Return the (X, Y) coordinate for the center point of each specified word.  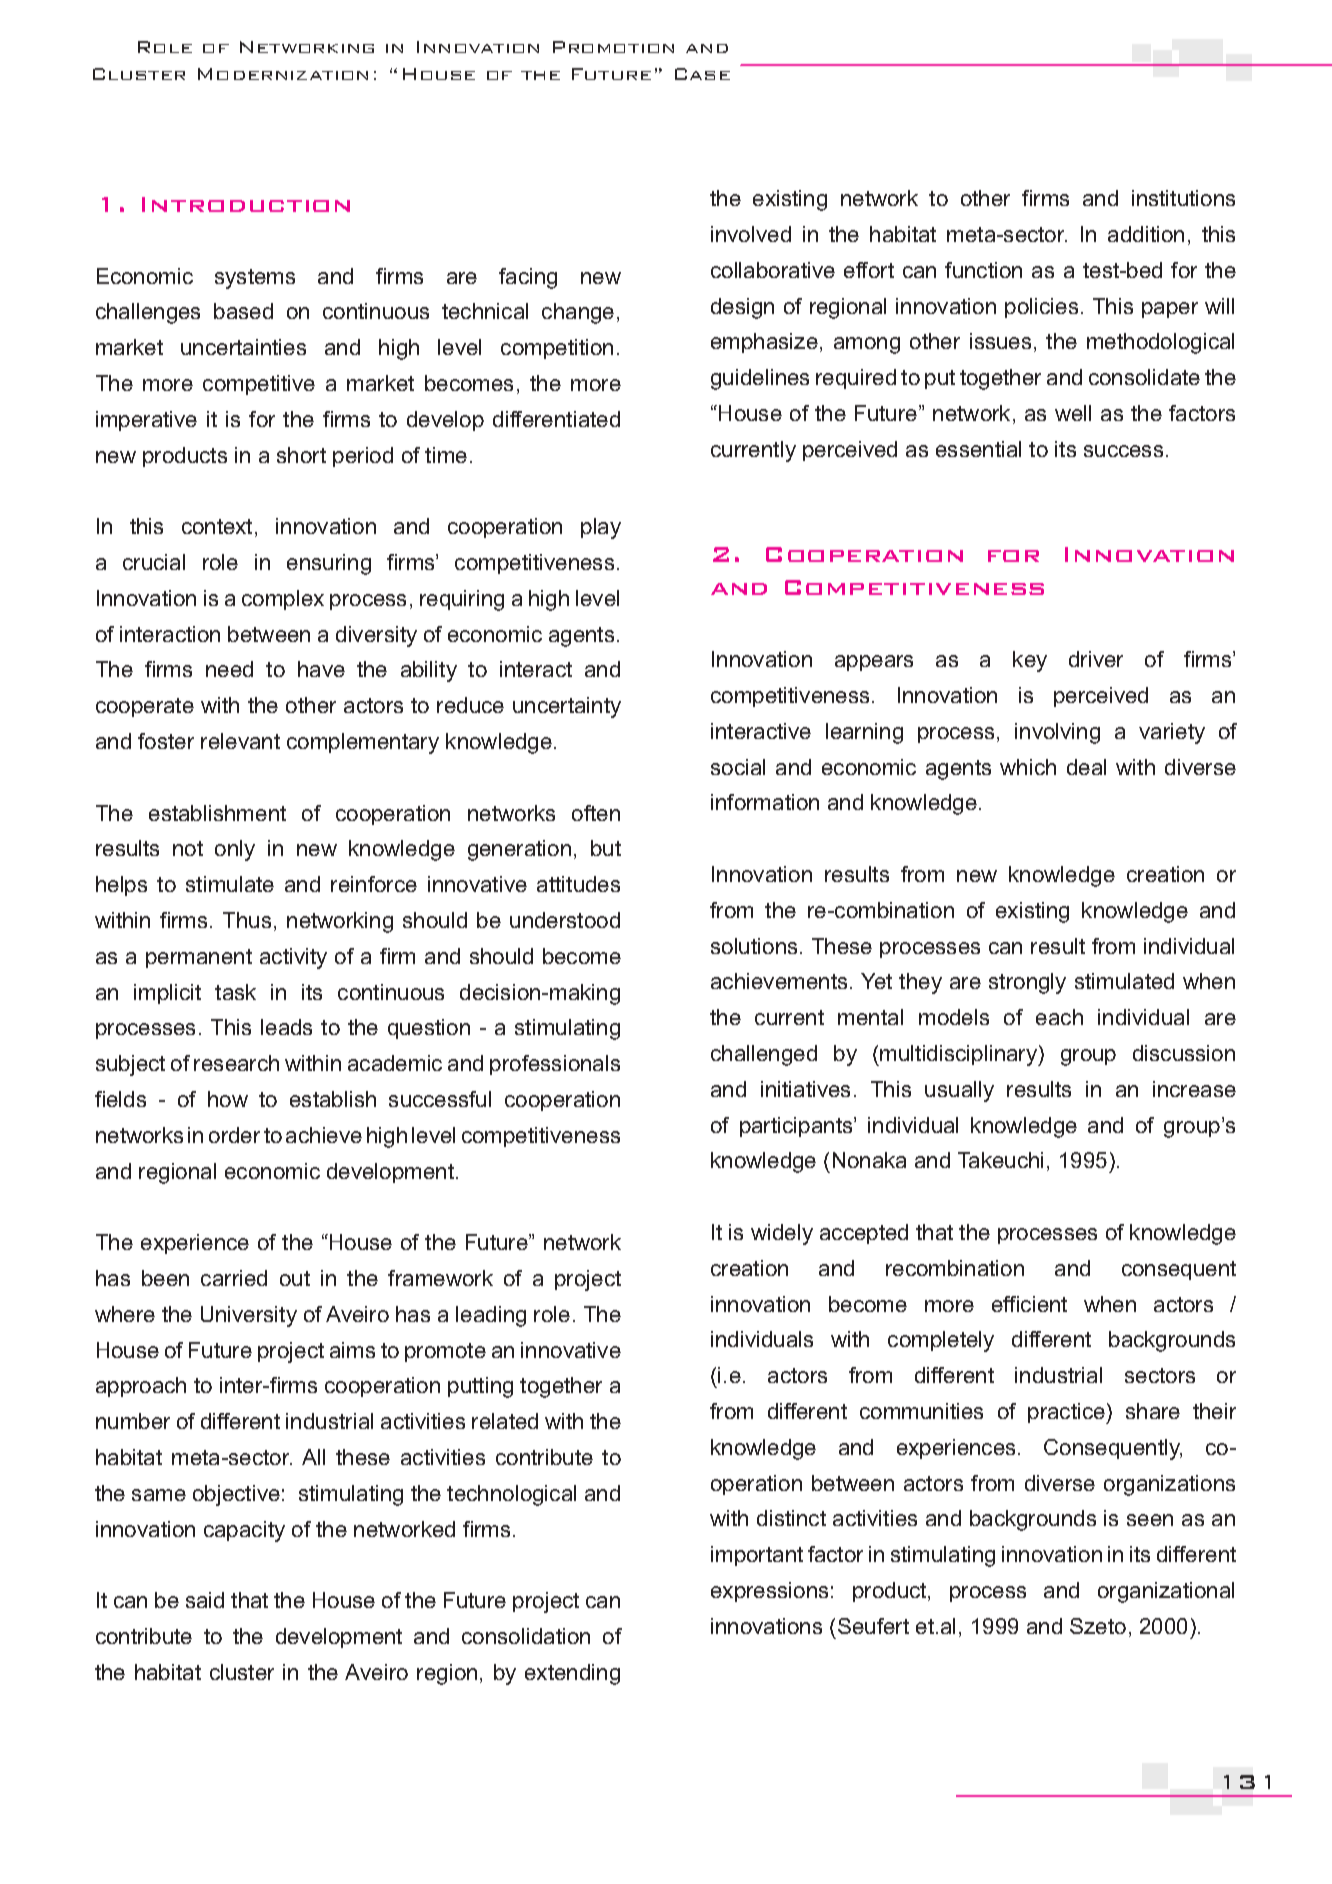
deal (1086, 767)
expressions (769, 1592)
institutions (1183, 198)
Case (702, 74)
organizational (1166, 1592)
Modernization (283, 74)
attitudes (578, 884)
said (205, 1600)
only (235, 850)
